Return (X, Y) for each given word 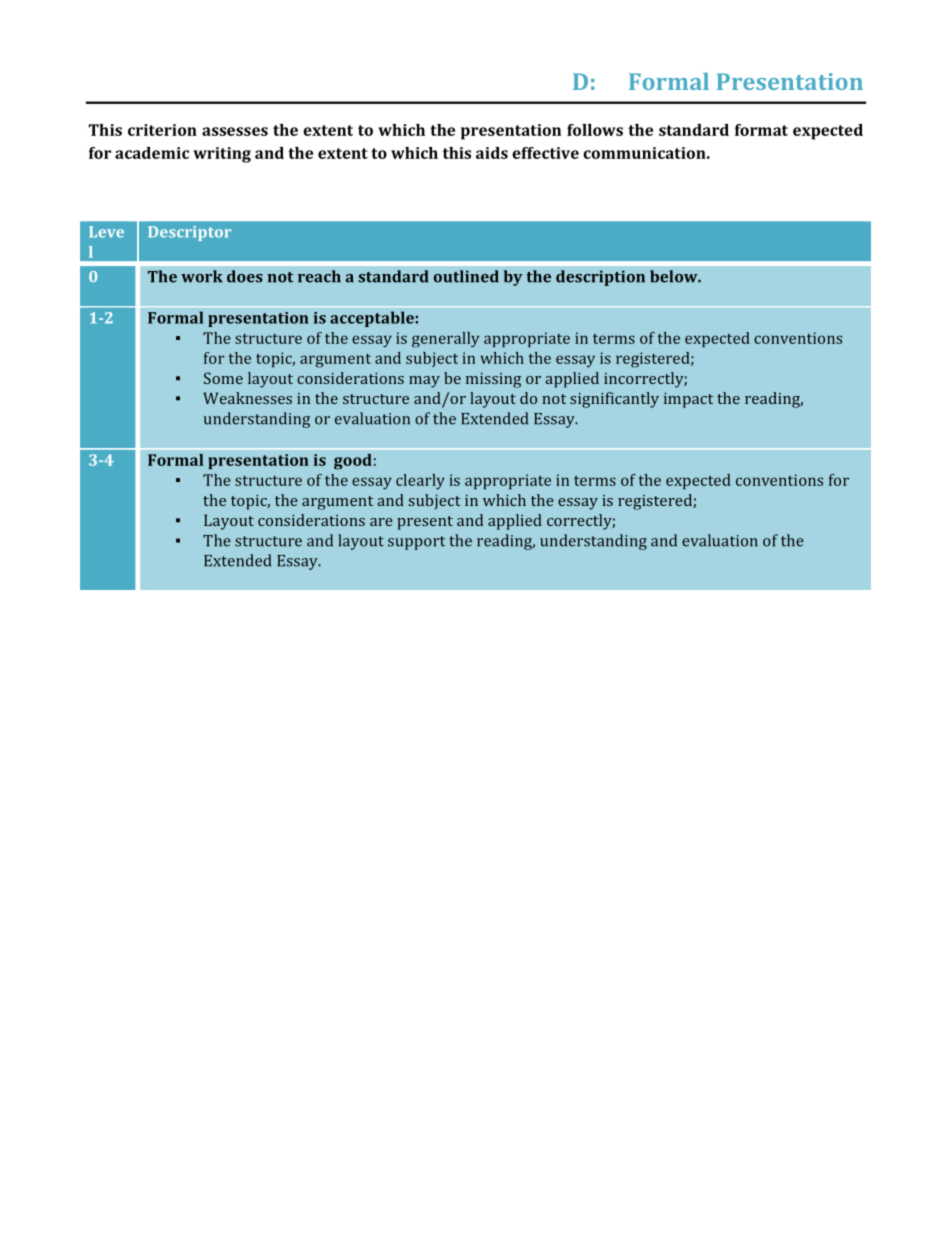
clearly (420, 482)
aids (492, 153)
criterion (162, 130)
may (424, 382)
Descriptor (189, 233)
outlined (466, 276)
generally (445, 339)
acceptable (372, 319)
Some (223, 378)
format (761, 130)
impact (688, 400)
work (202, 276)
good (353, 462)
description (600, 278)
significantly (614, 400)
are (381, 522)
